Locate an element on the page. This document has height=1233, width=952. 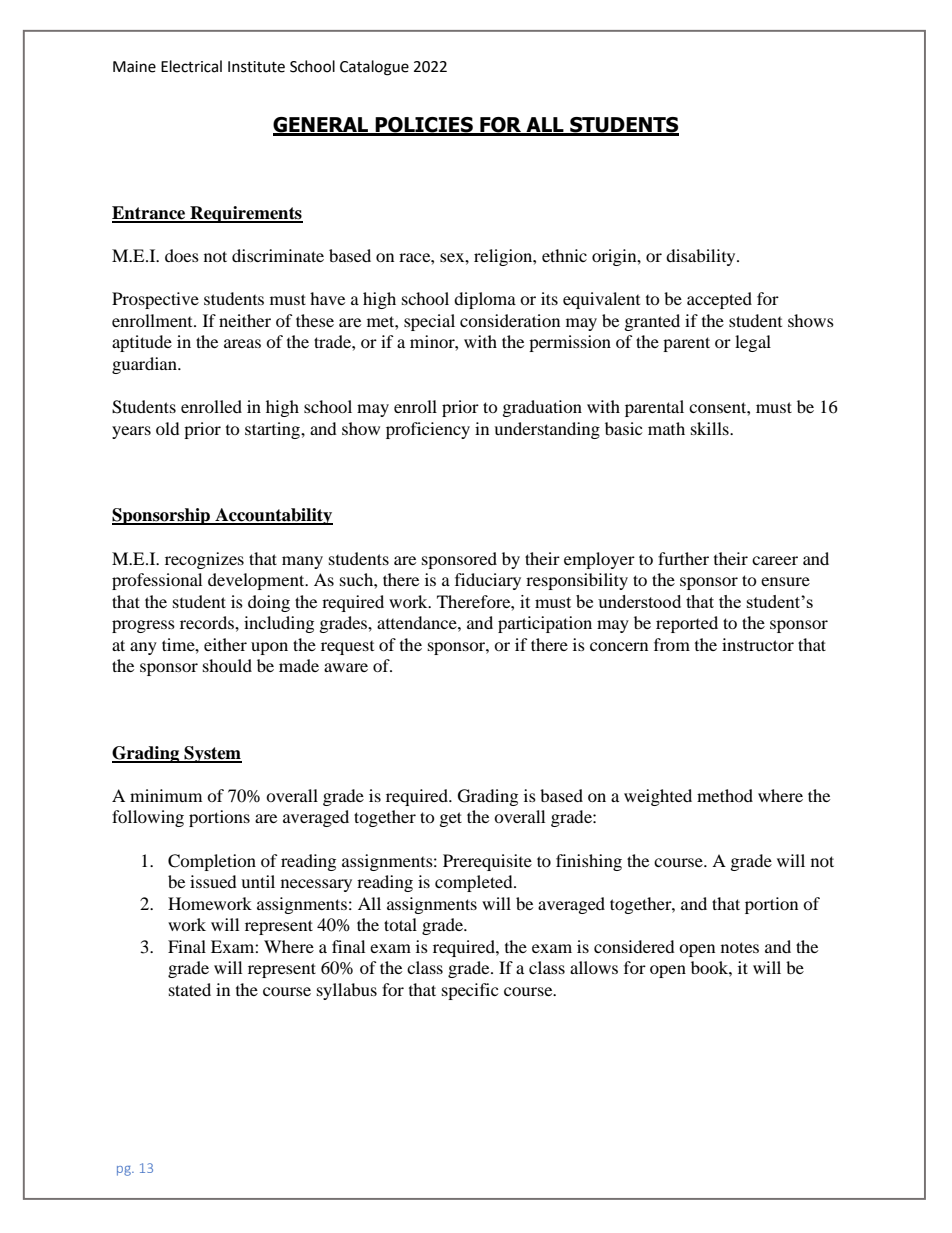
POLICIES is located at coordinates (424, 126).
